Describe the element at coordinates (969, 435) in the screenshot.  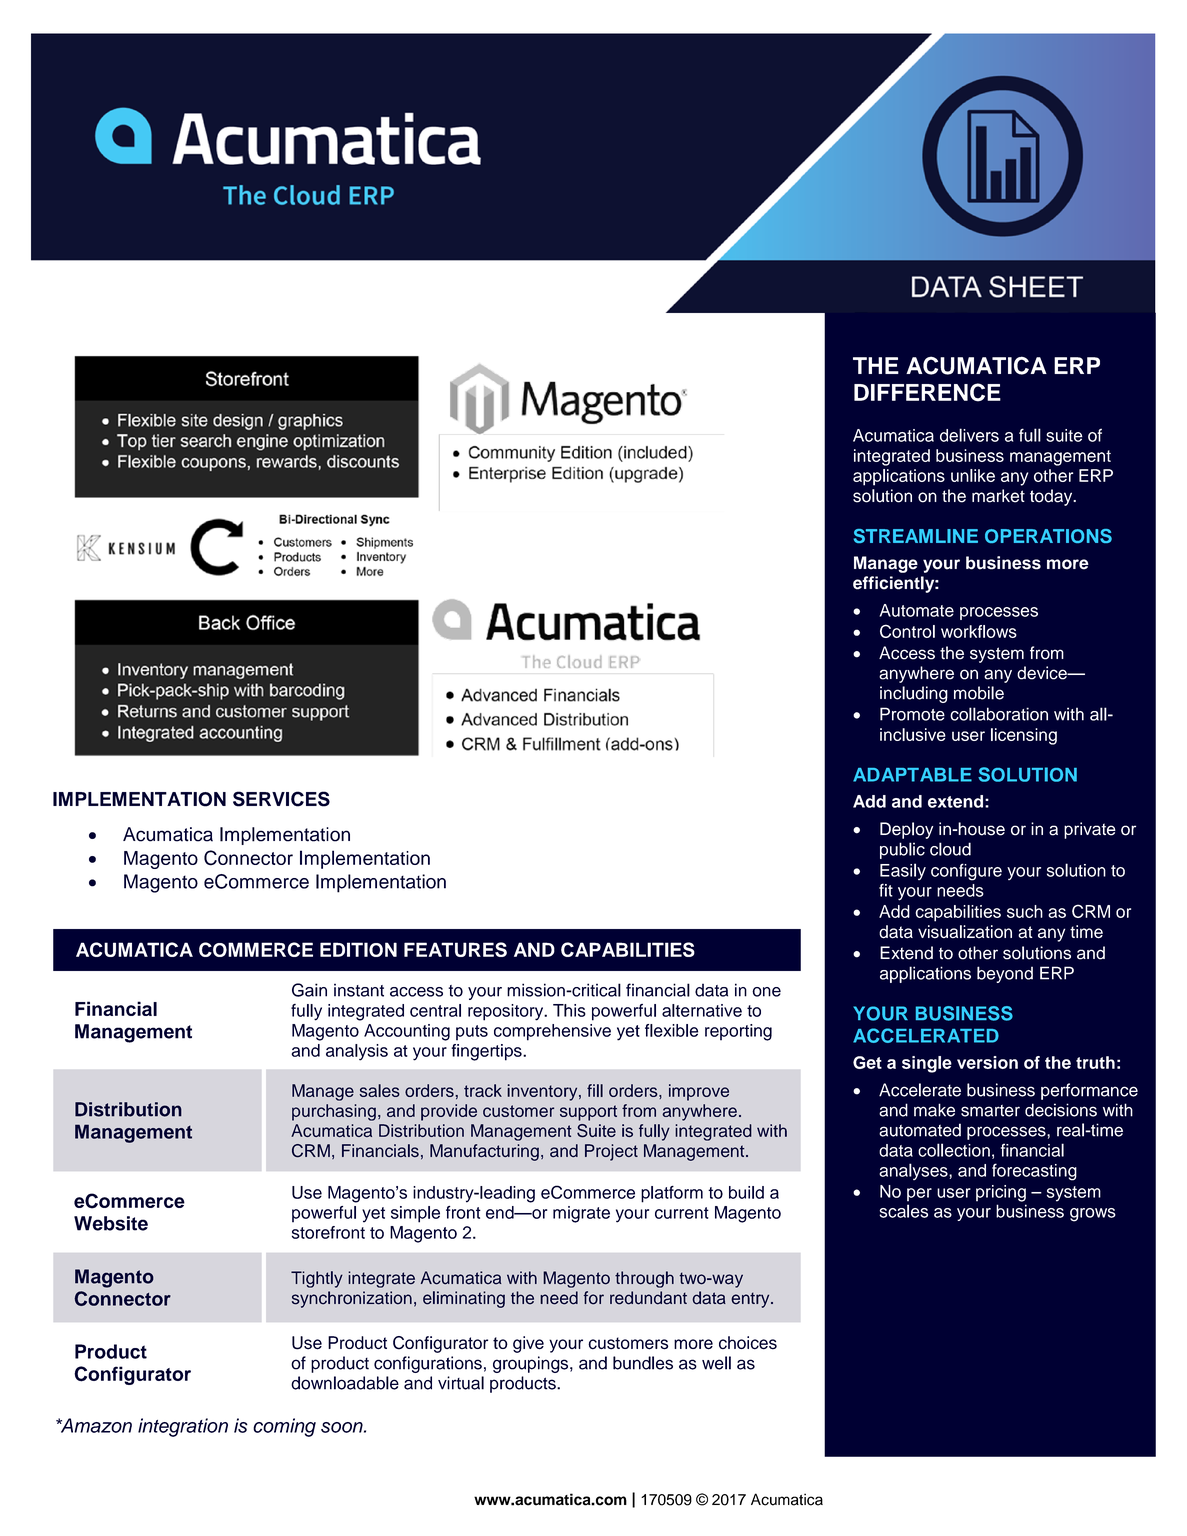
I see `delivers` at that location.
